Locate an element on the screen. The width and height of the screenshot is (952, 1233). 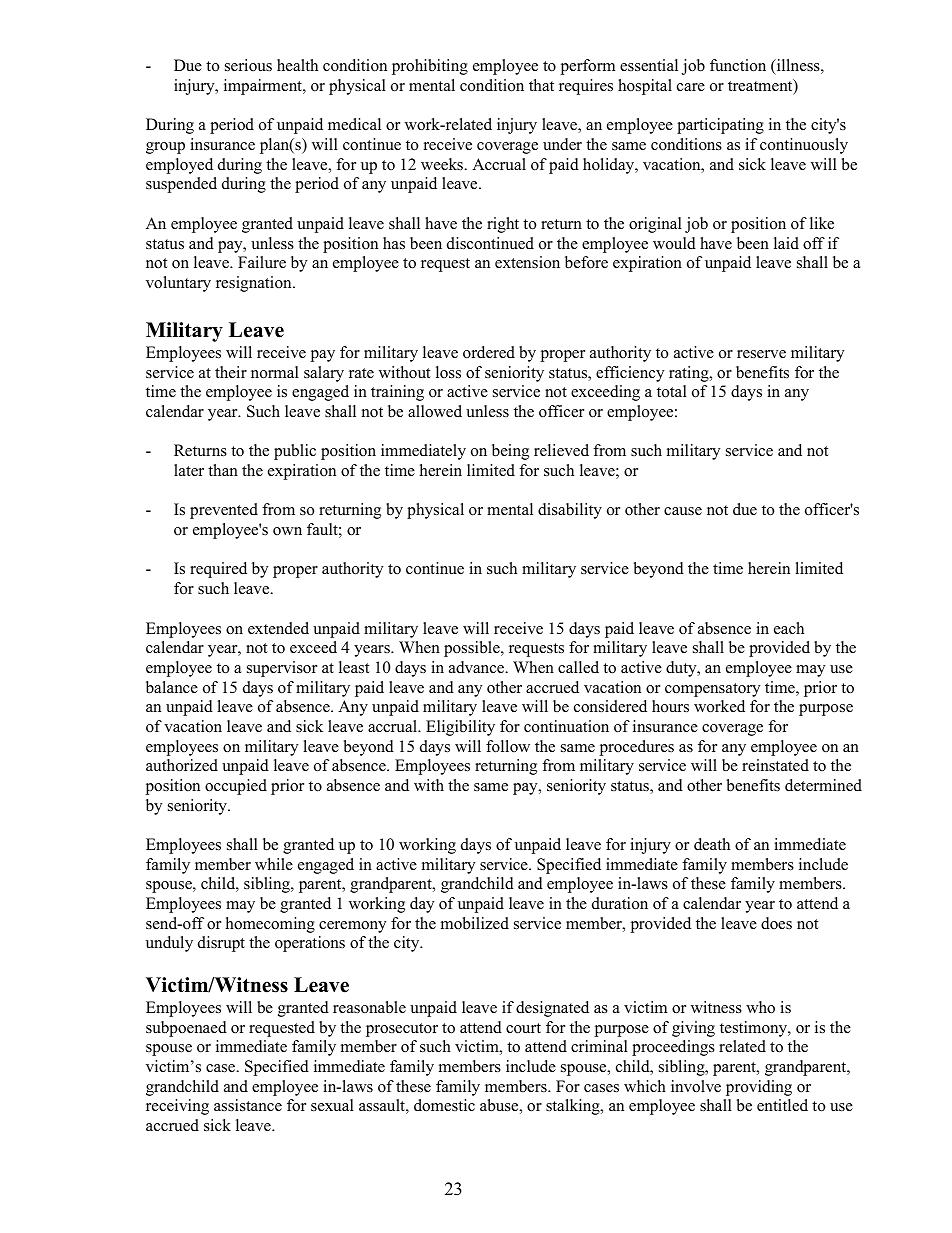
rating is located at coordinates (690, 374).
